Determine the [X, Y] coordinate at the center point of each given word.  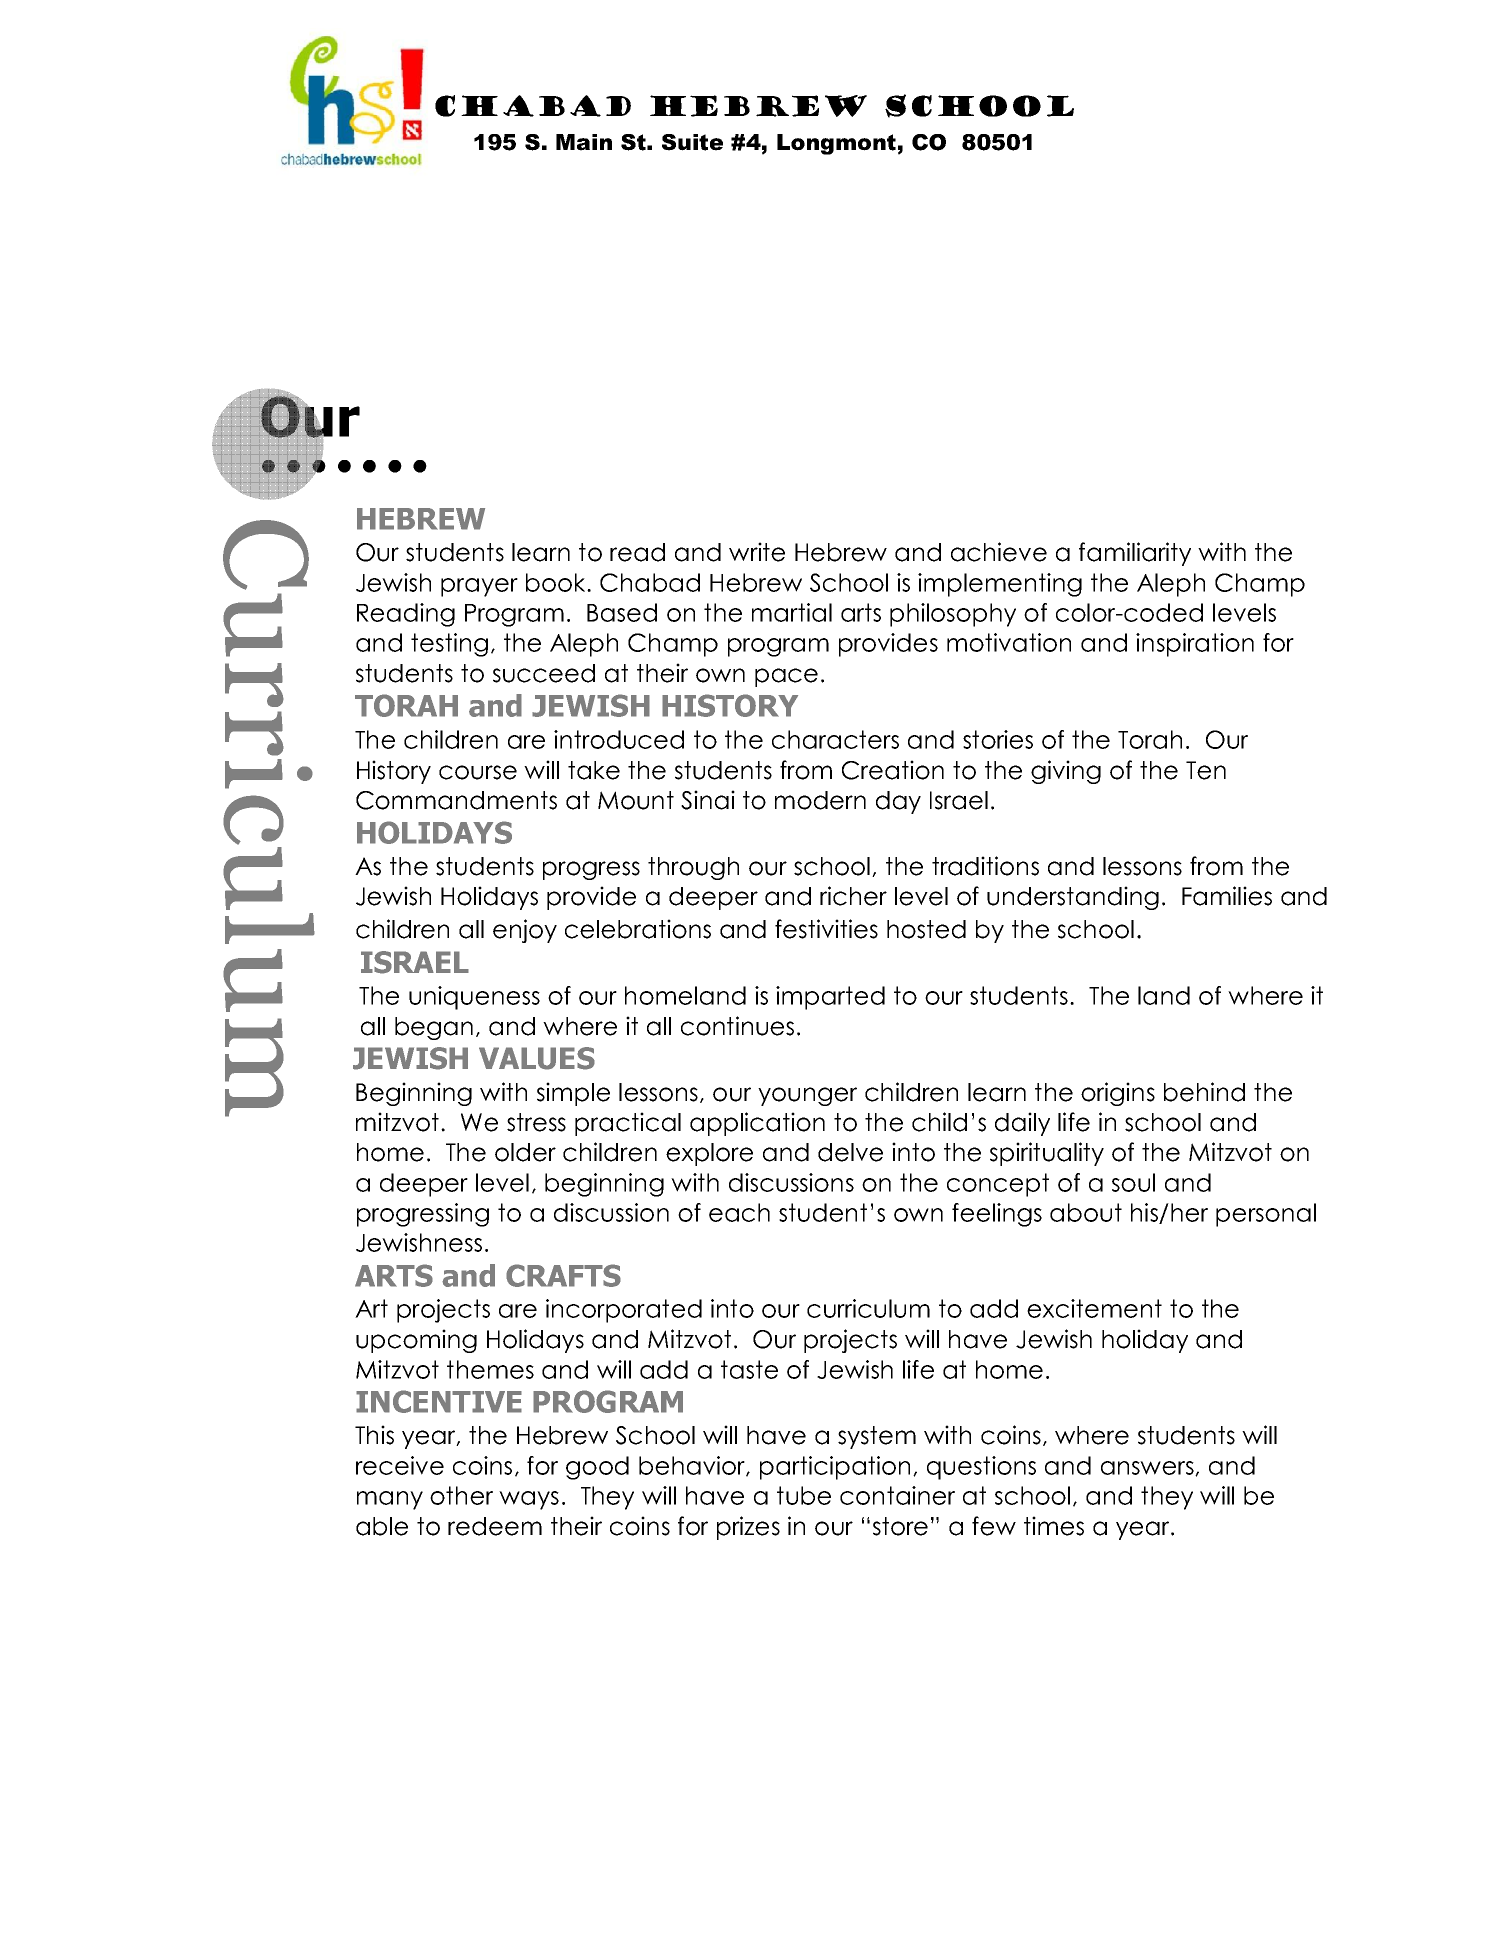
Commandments [456, 800]
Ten [1206, 770]
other [461, 1495]
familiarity [1135, 554]
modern [820, 800]
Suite [692, 142]
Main [584, 142]
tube [804, 1495]
